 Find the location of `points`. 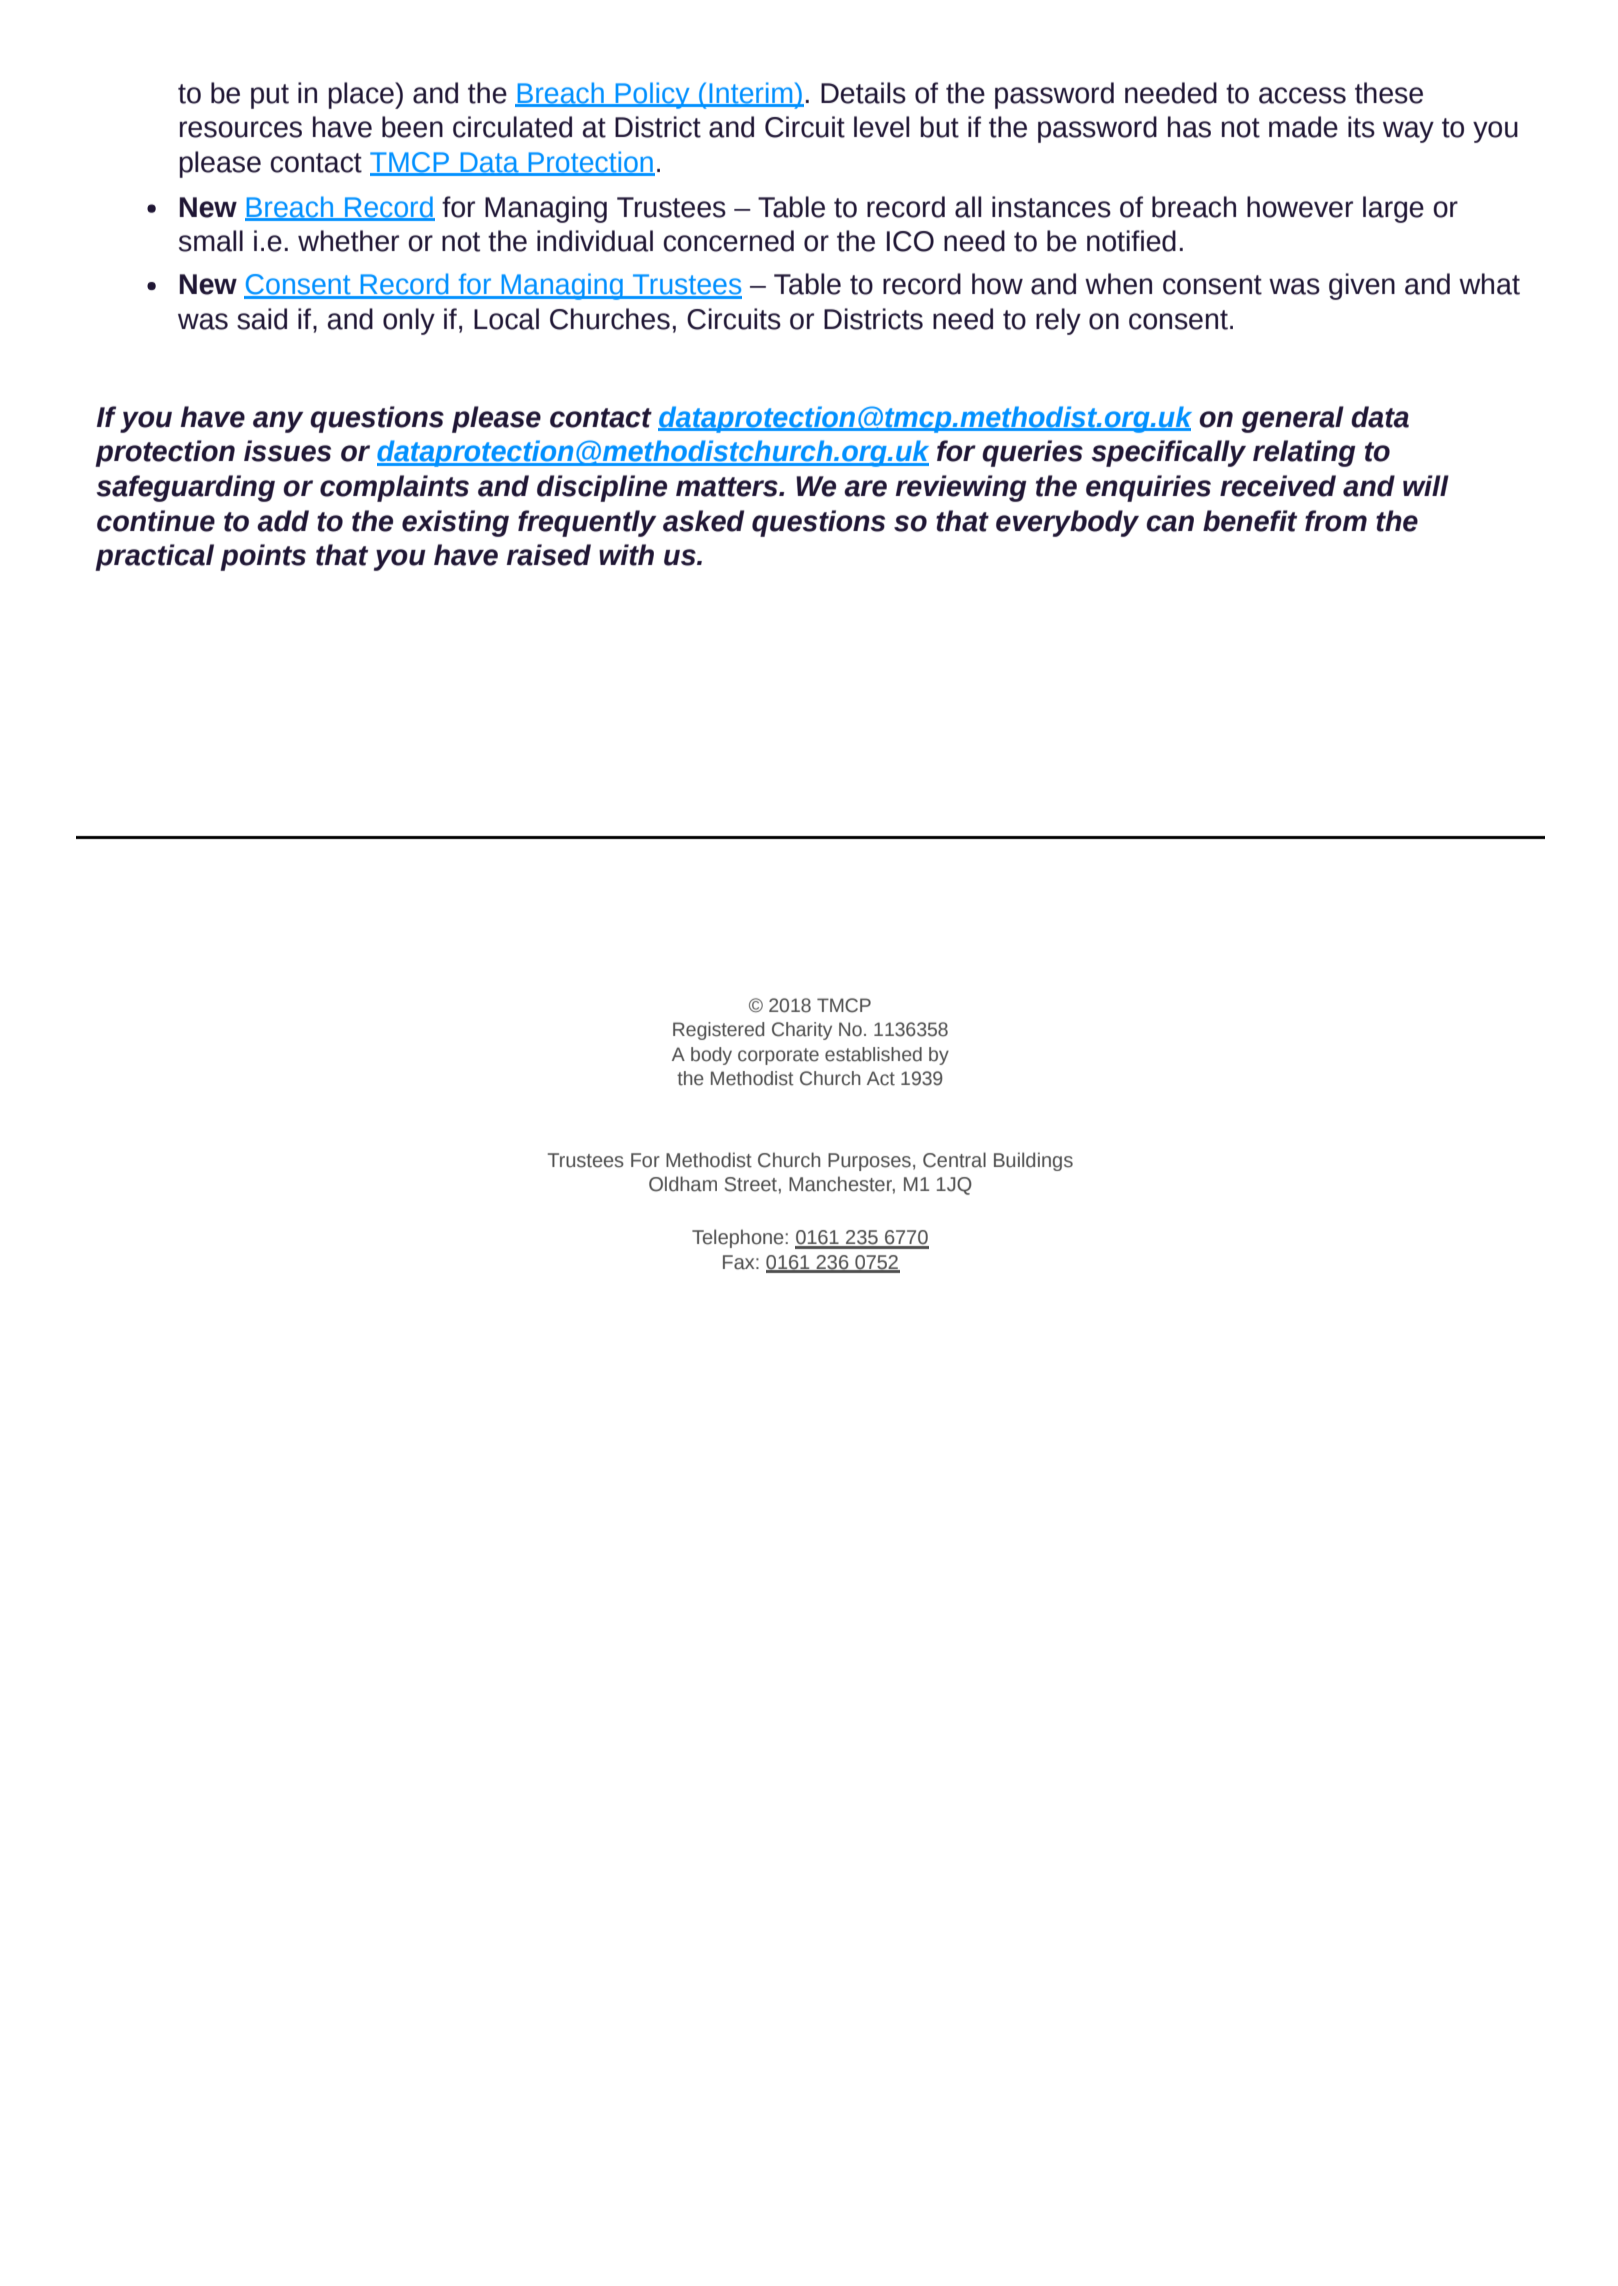

points is located at coordinates (263, 557).
